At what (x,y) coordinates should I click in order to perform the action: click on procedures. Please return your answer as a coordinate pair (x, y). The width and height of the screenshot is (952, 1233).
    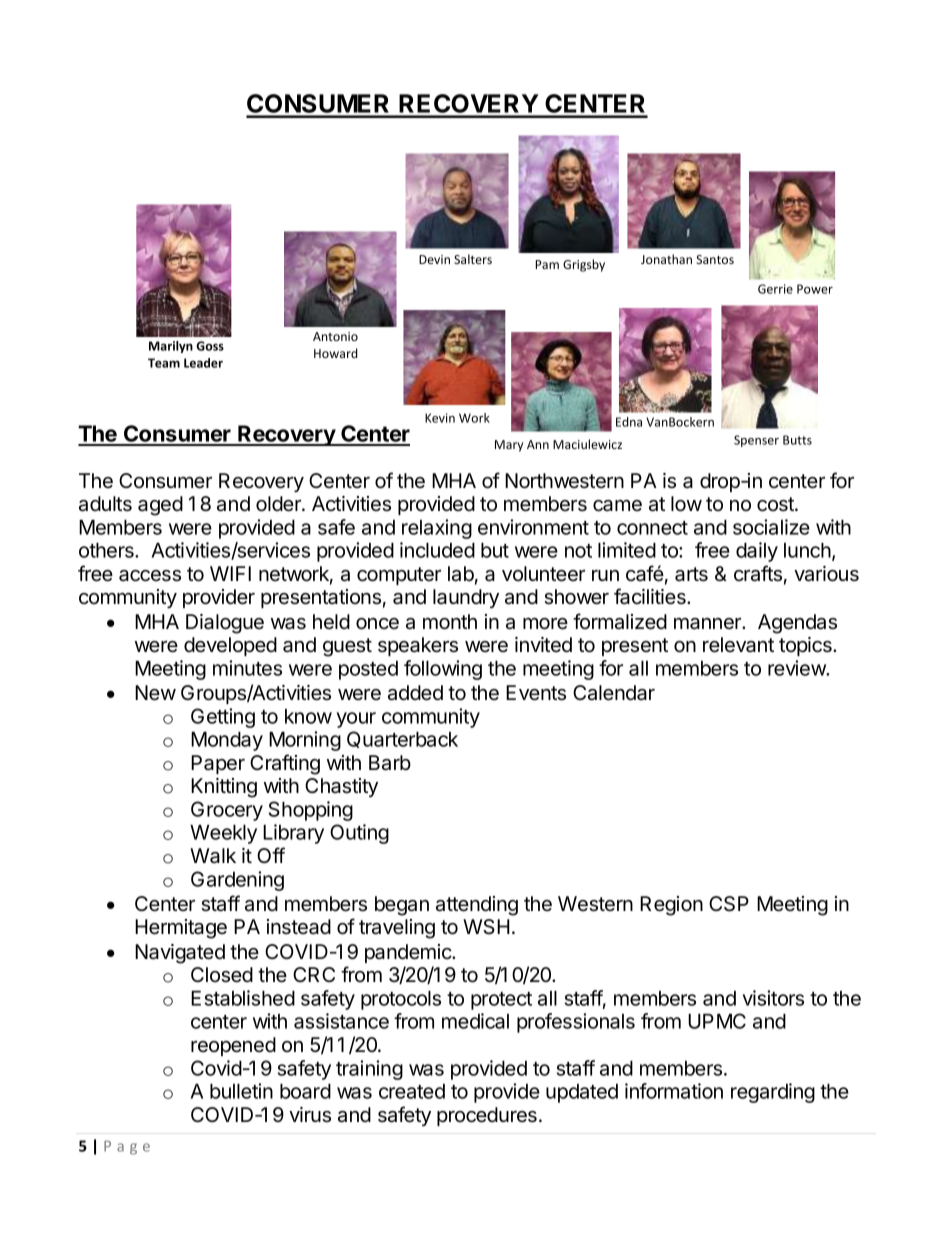
    Looking at the image, I should click on (487, 1116).
